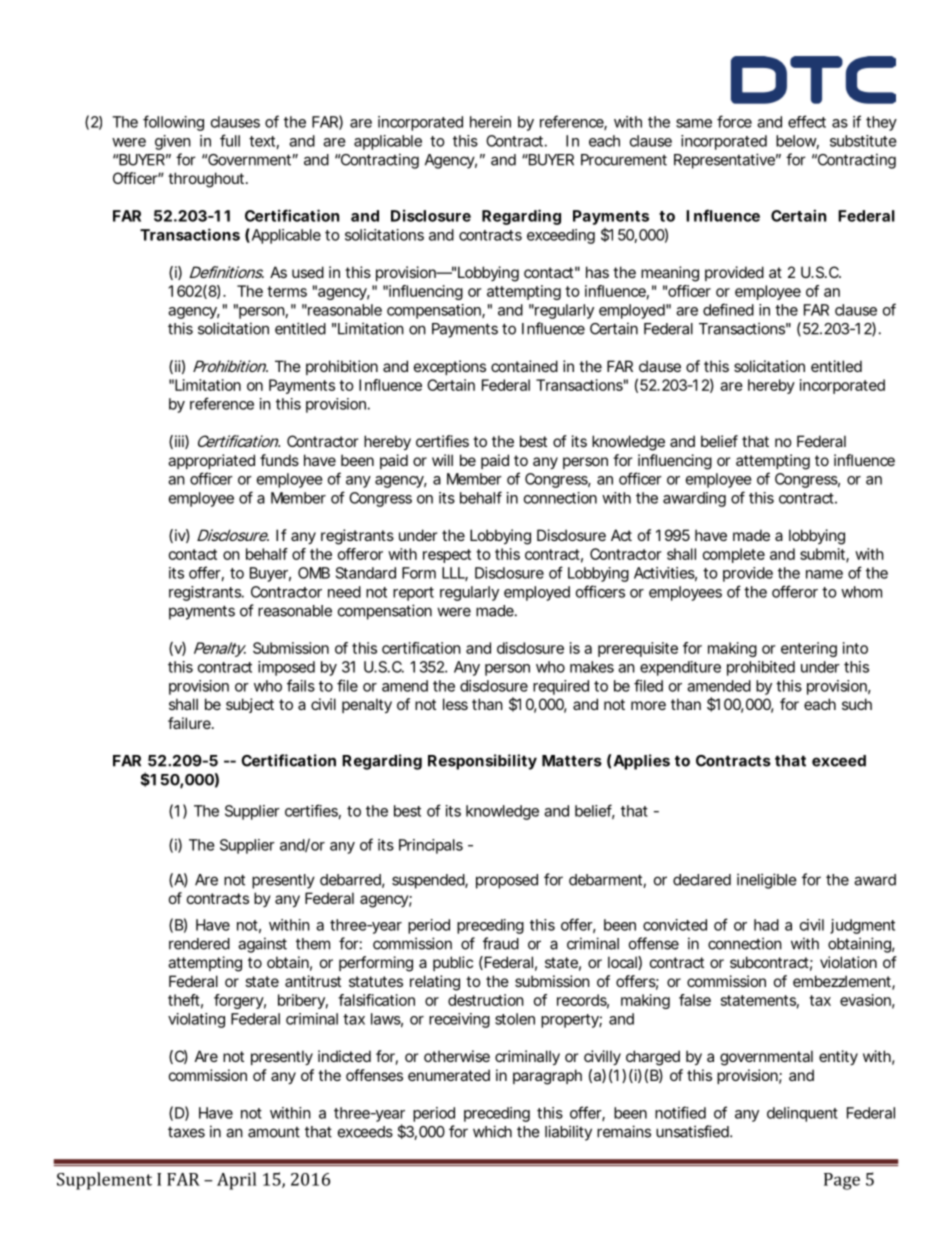 Image resolution: width=952 pixels, height=1233 pixels. Describe the element at coordinates (797, 142) in the document. I see `below` at that location.
